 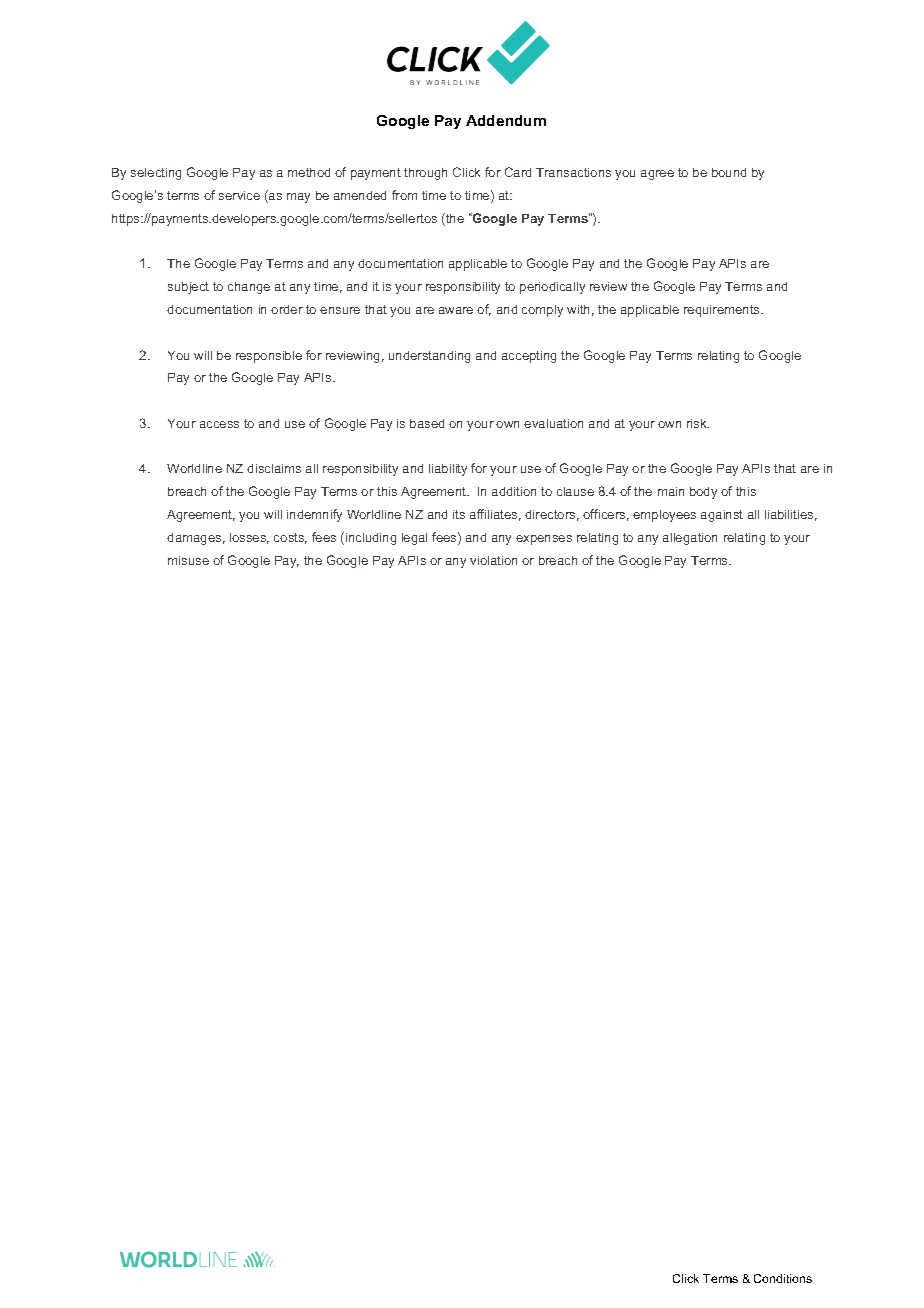 I want to click on allegation, so click(x=690, y=539).
